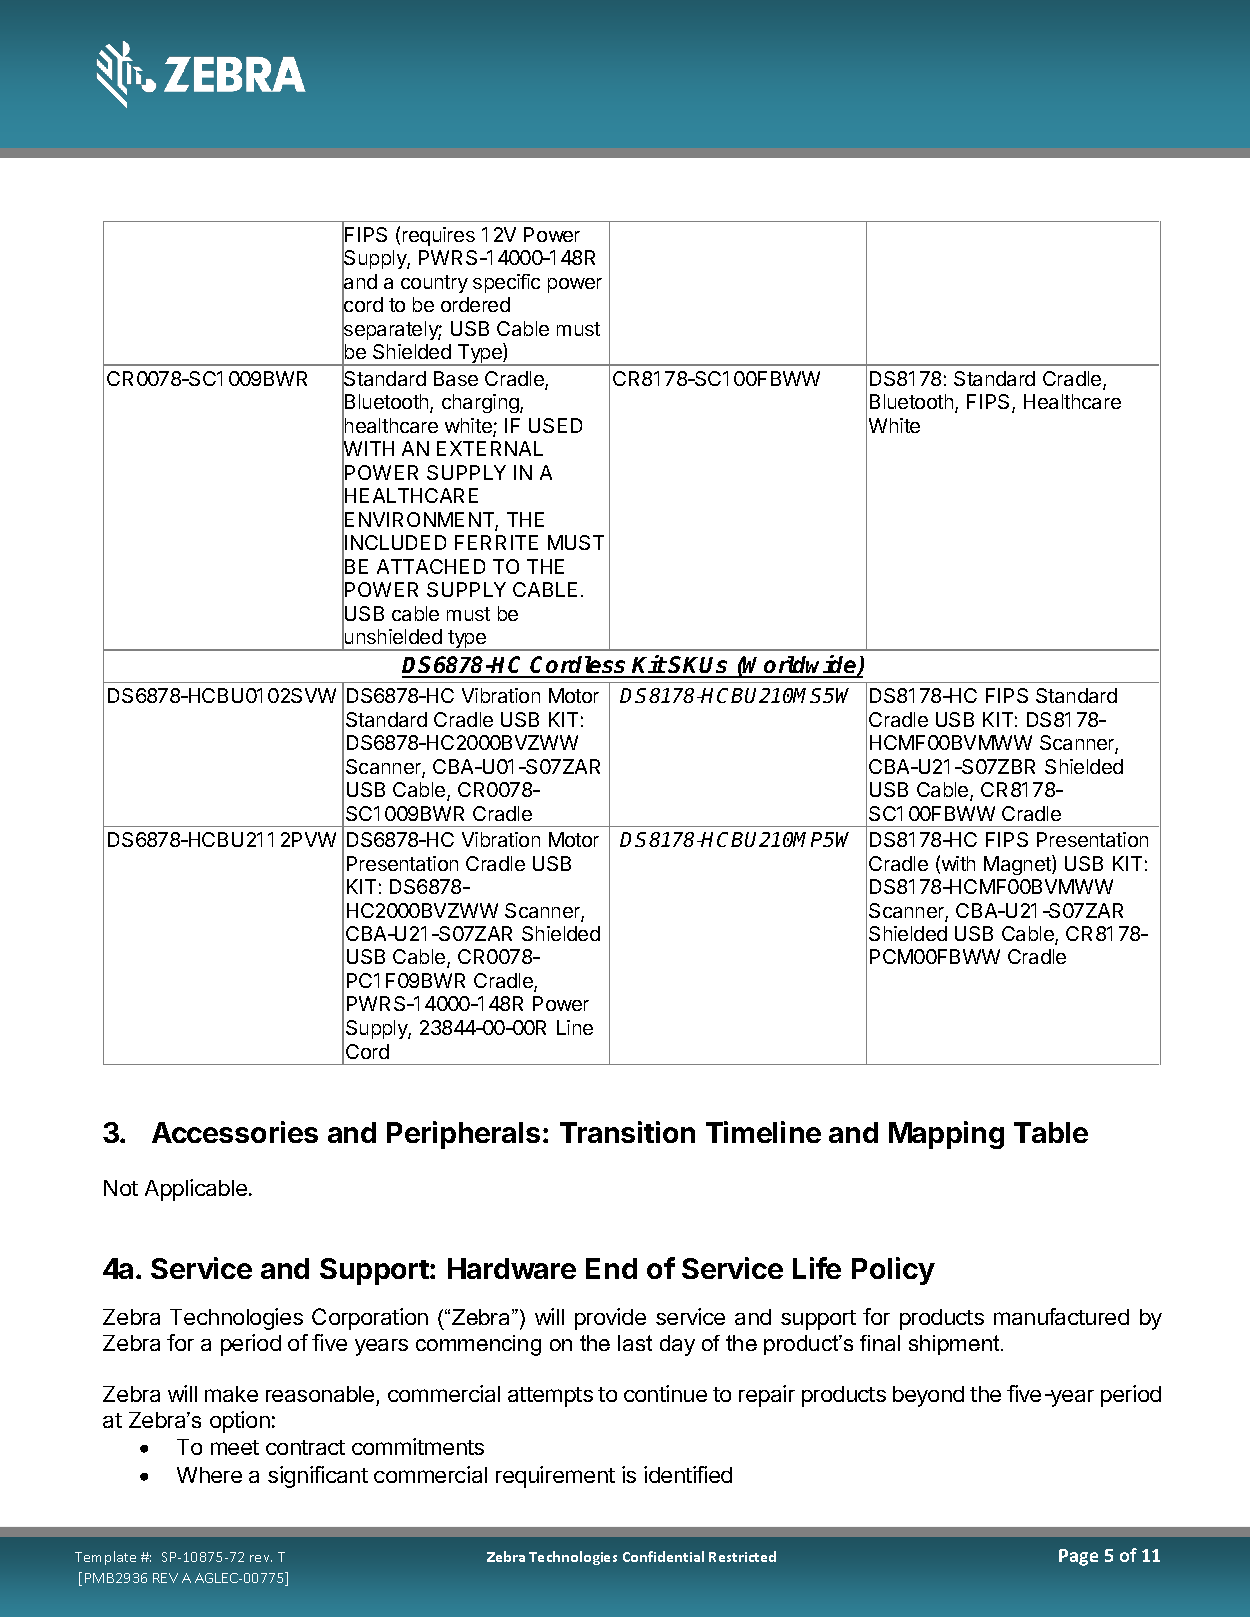  I want to click on Where, so click(209, 1475).
